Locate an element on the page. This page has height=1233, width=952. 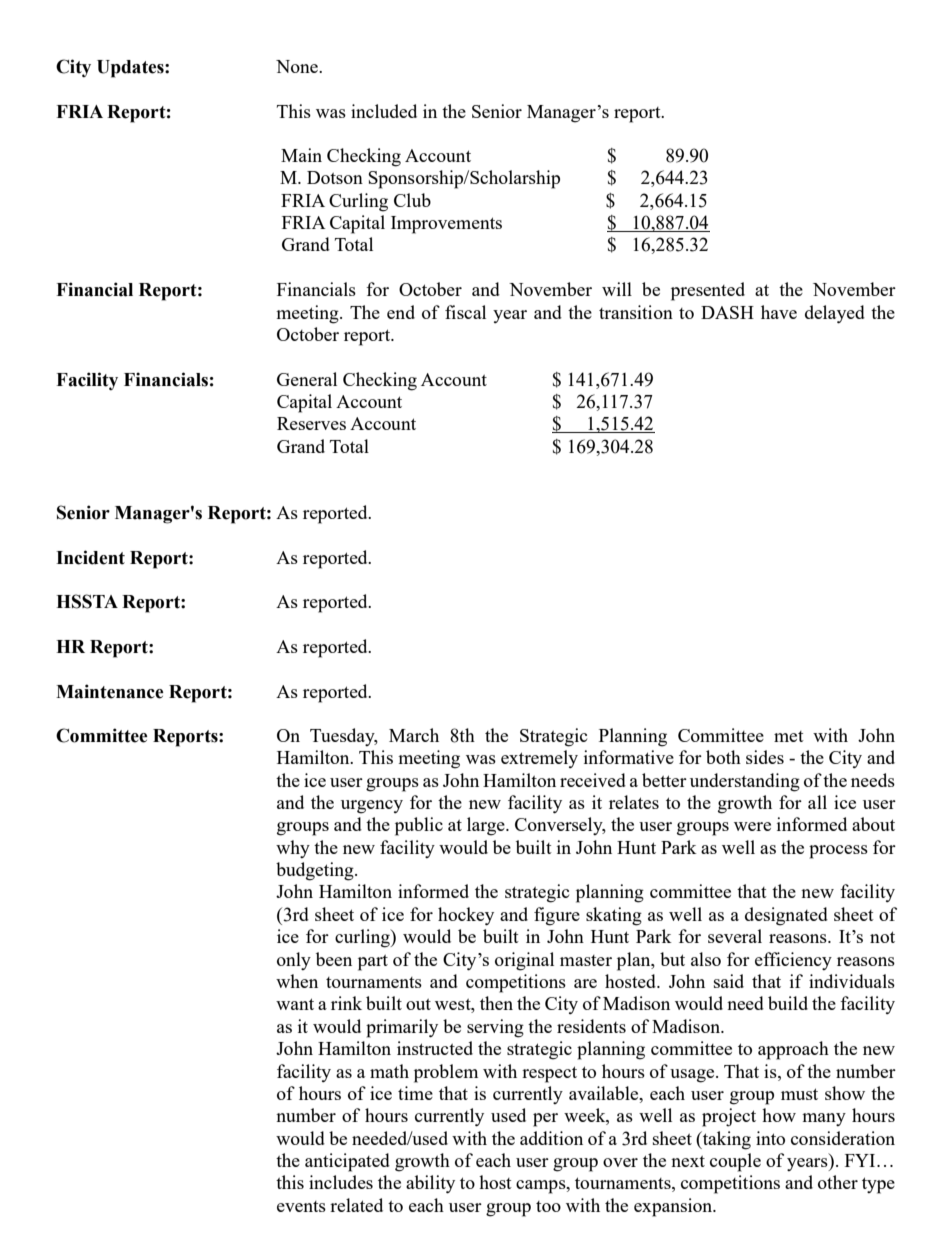
met is located at coordinates (789, 736).
